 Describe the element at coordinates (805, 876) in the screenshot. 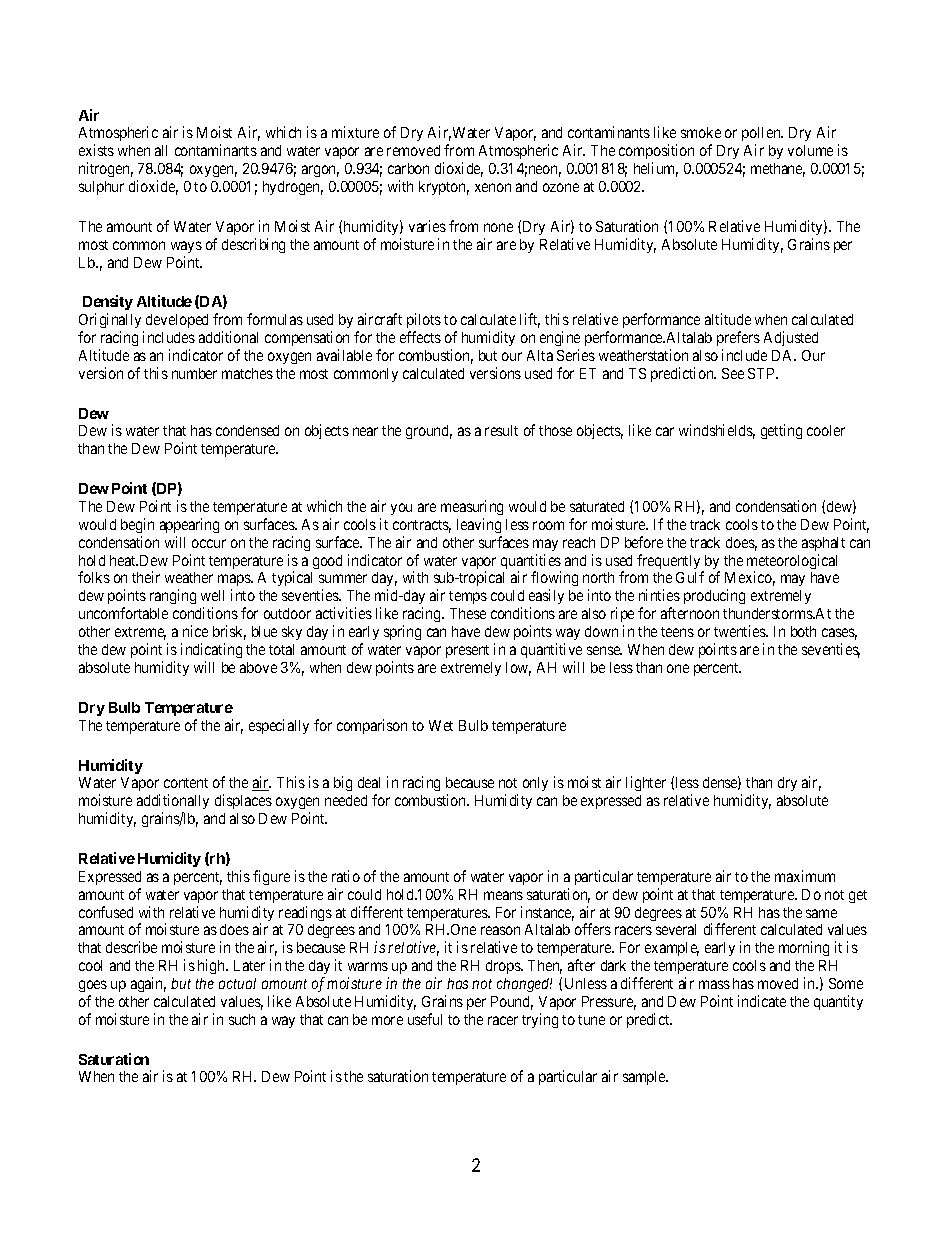

I see `maximum` at that location.
